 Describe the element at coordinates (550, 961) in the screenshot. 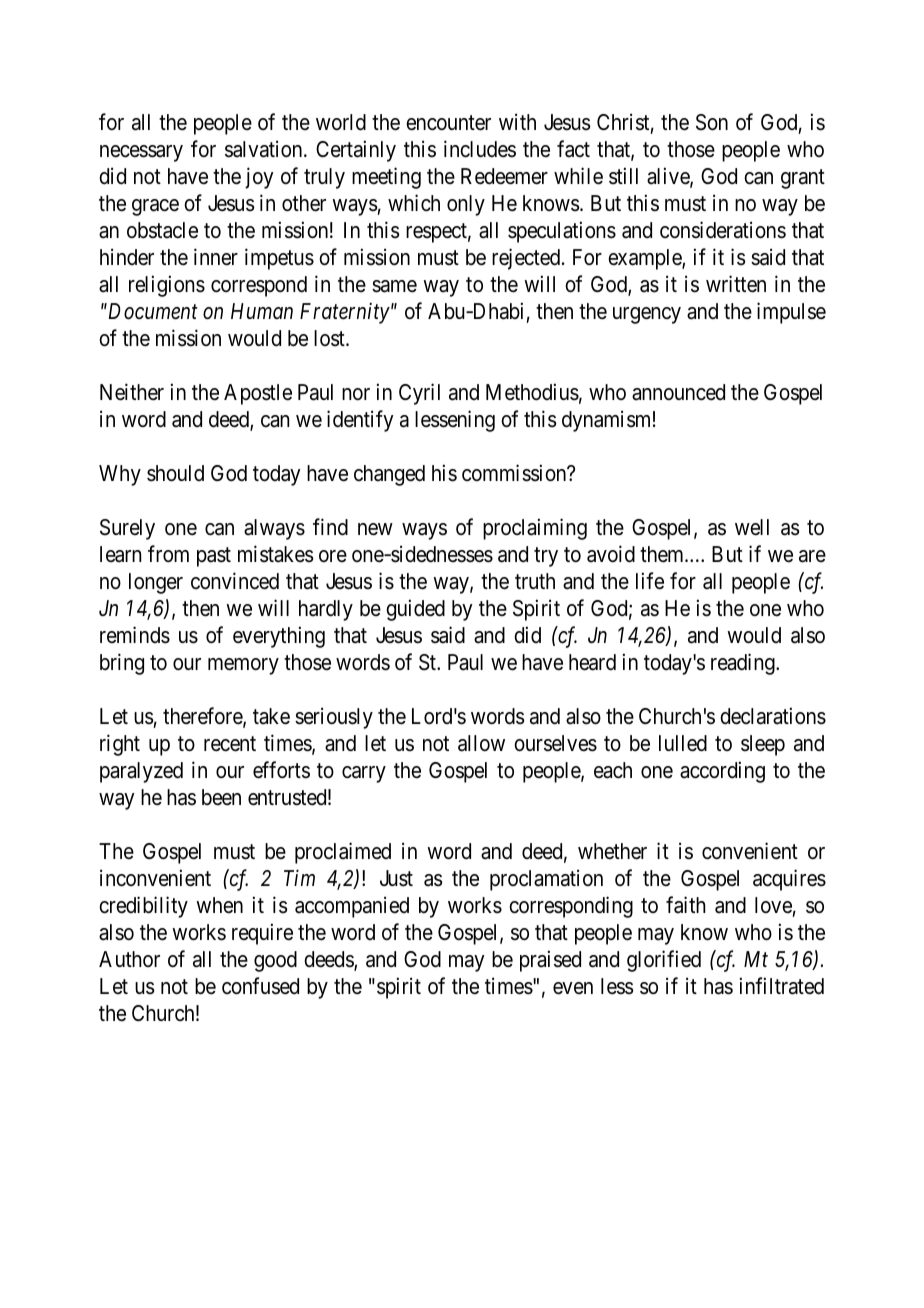

I see `praised` at that location.
